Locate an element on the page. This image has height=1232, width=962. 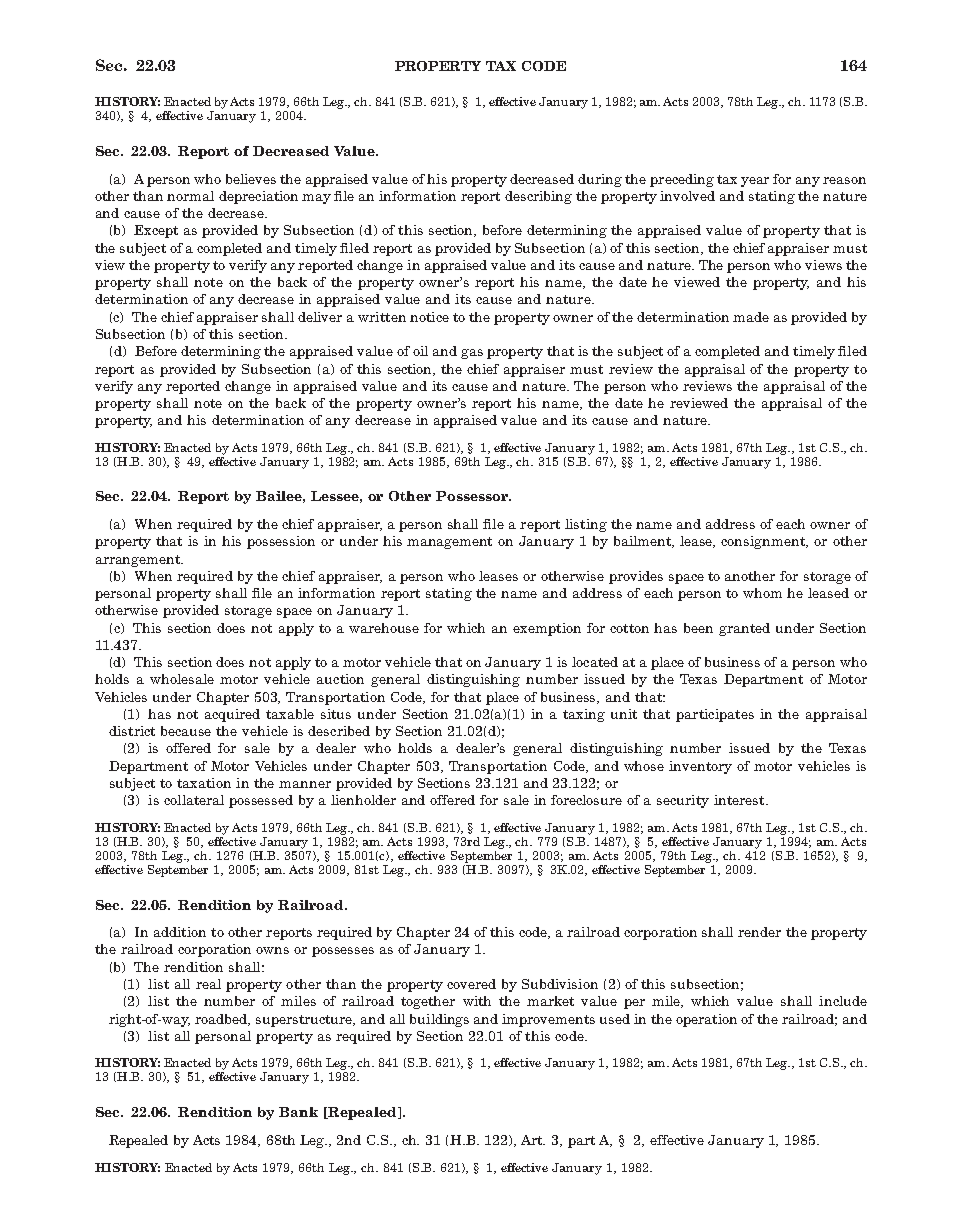
describing is located at coordinates (538, 197).
